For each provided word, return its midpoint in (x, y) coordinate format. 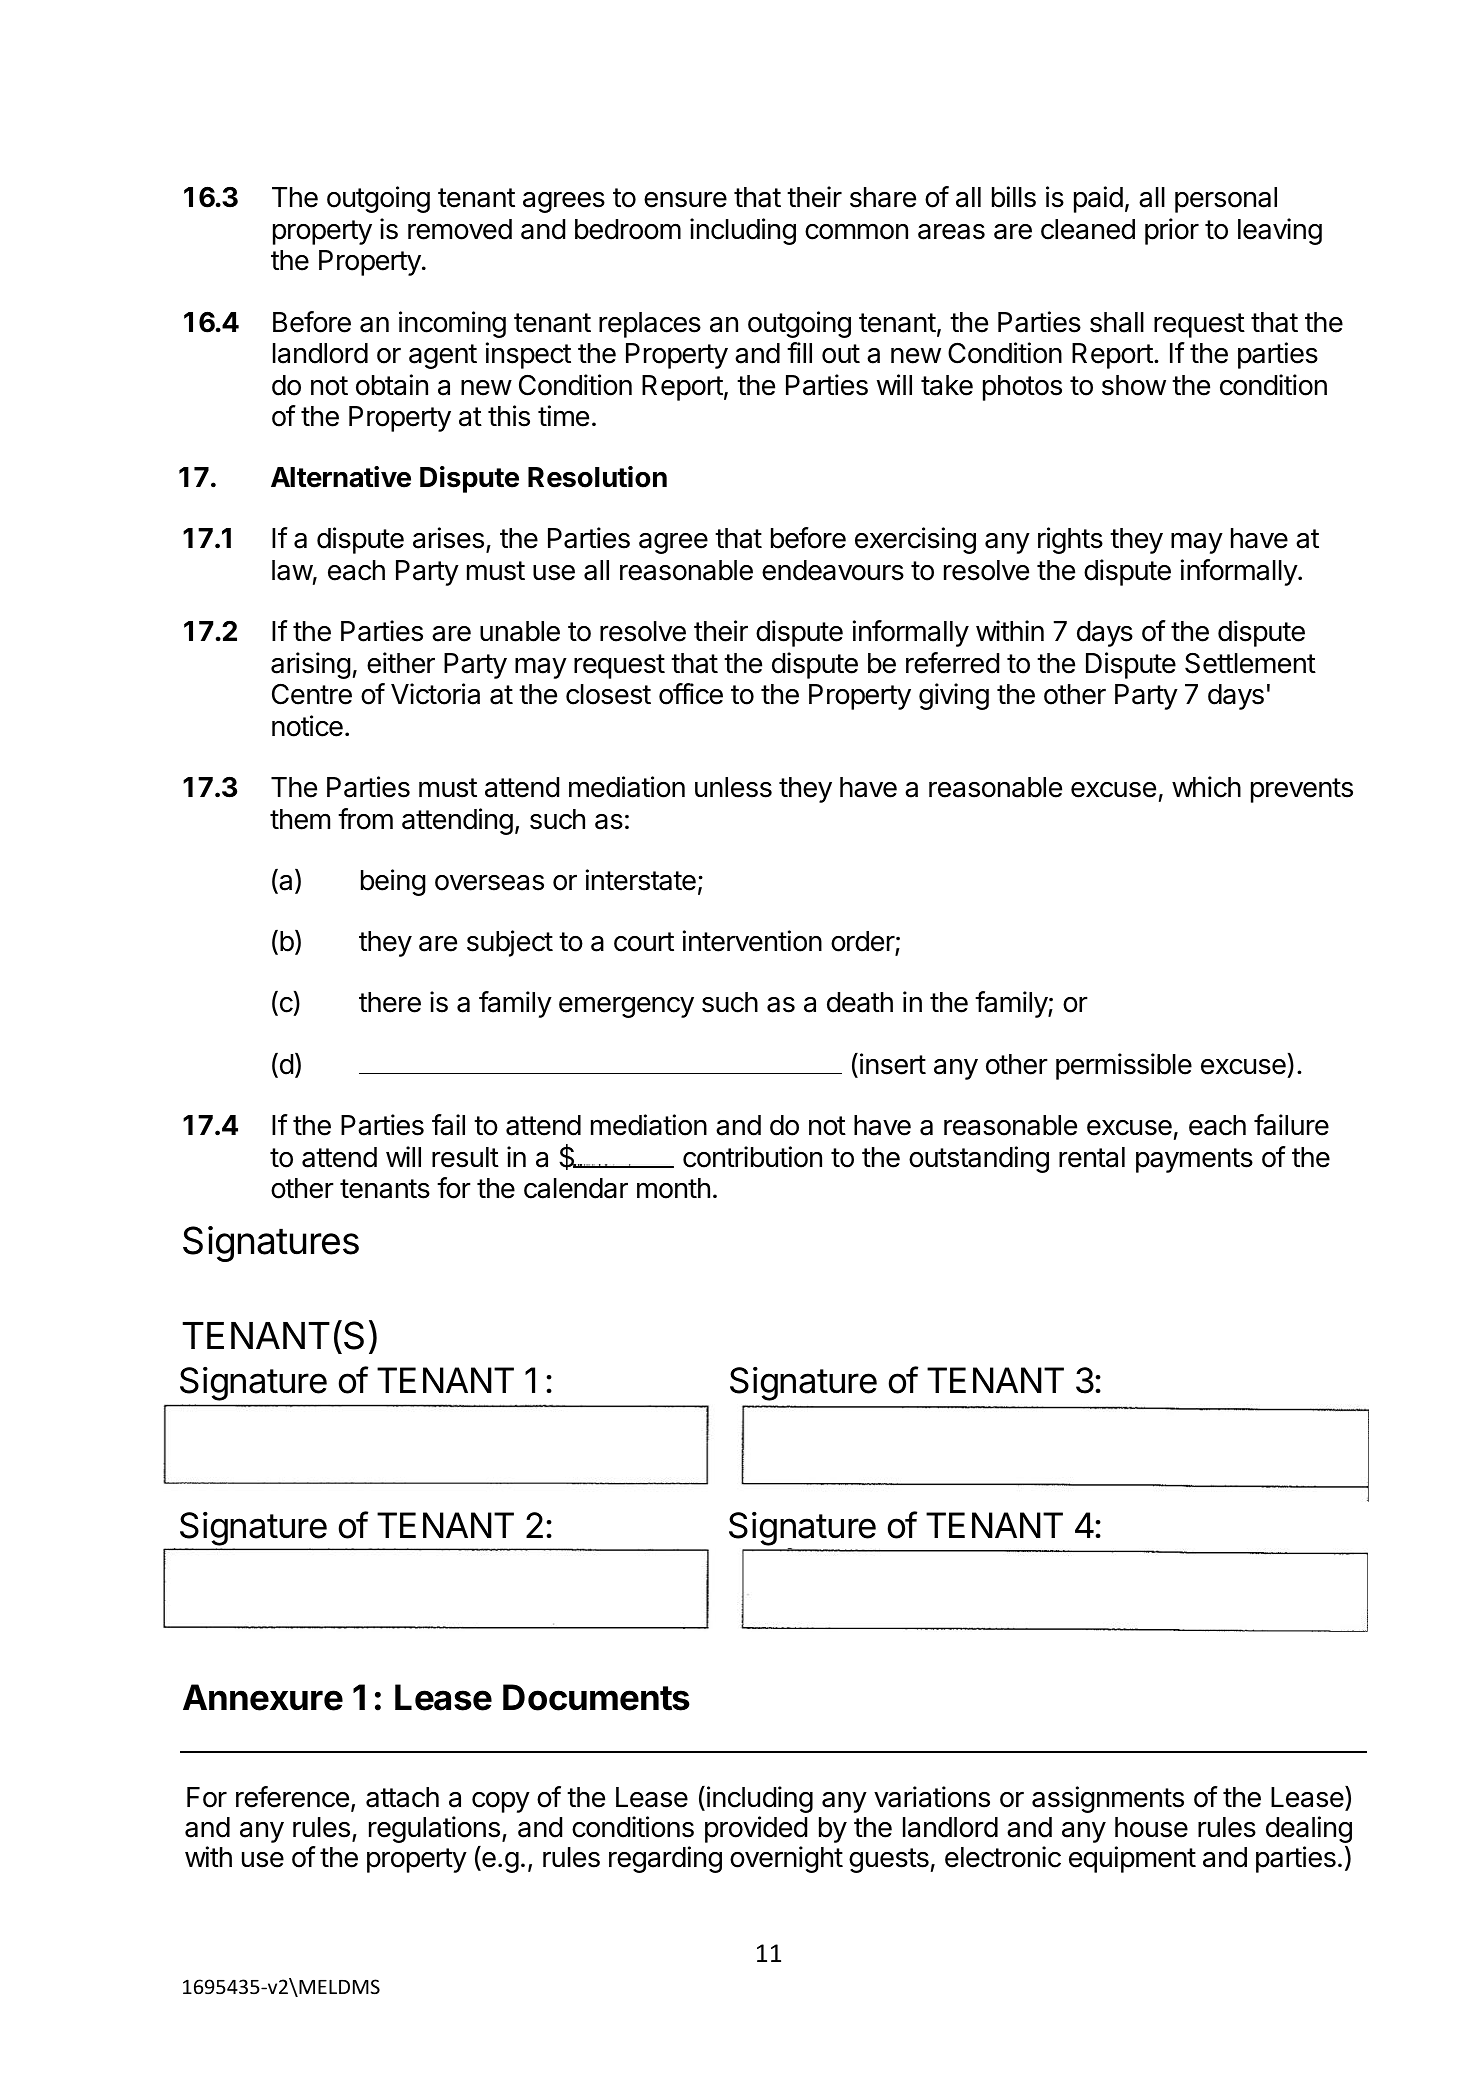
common (856, 231)
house (1151, 1827)
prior (1172, 231)
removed (460, 229)
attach (402, 1797)
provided (756, 1829)
